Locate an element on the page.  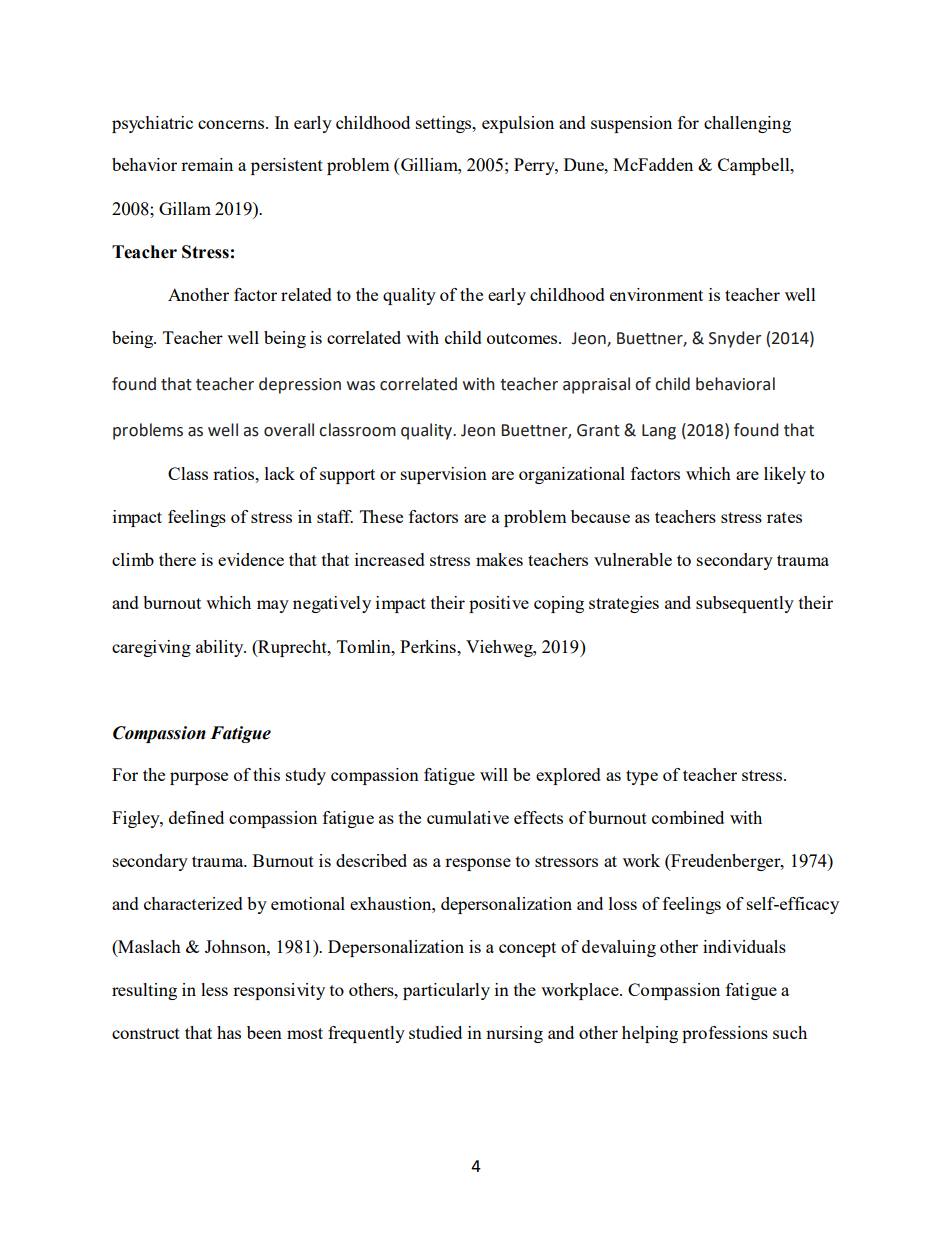
depression is located at coordinates (300, 385).
